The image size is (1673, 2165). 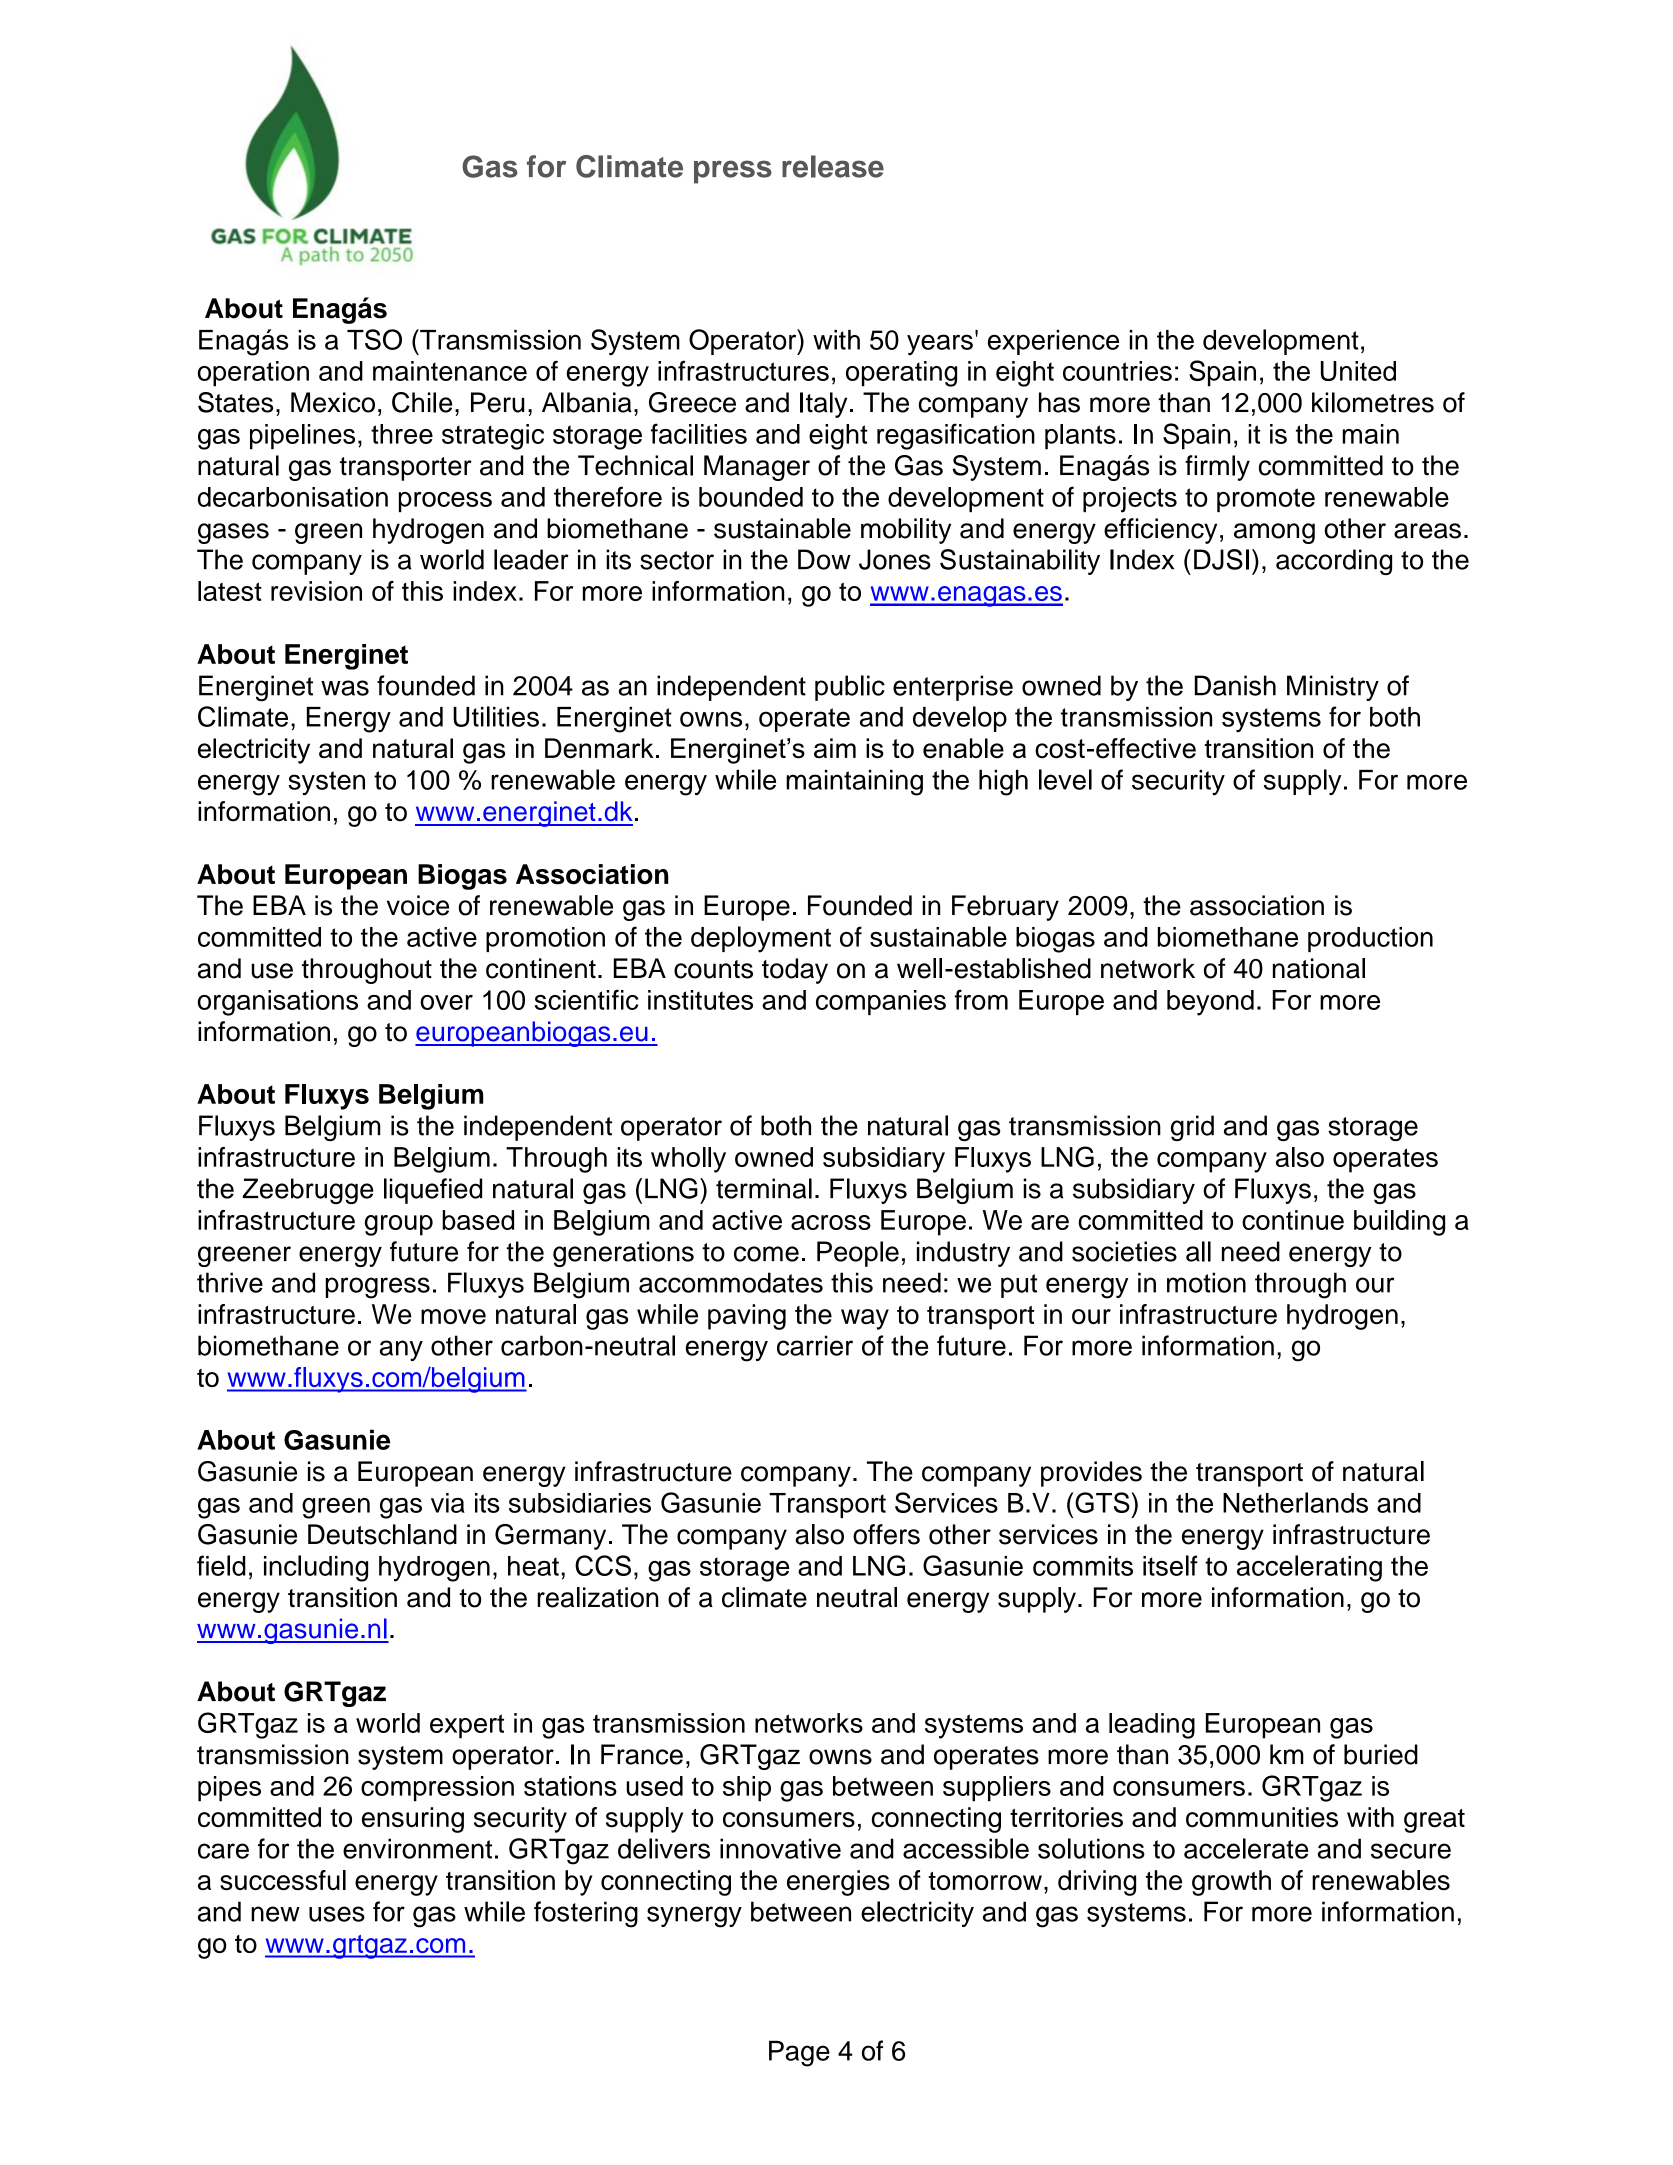 What do you see at coordinates (1358, 371) in the page?
I see `United` at bounding box center [1358, 371].
